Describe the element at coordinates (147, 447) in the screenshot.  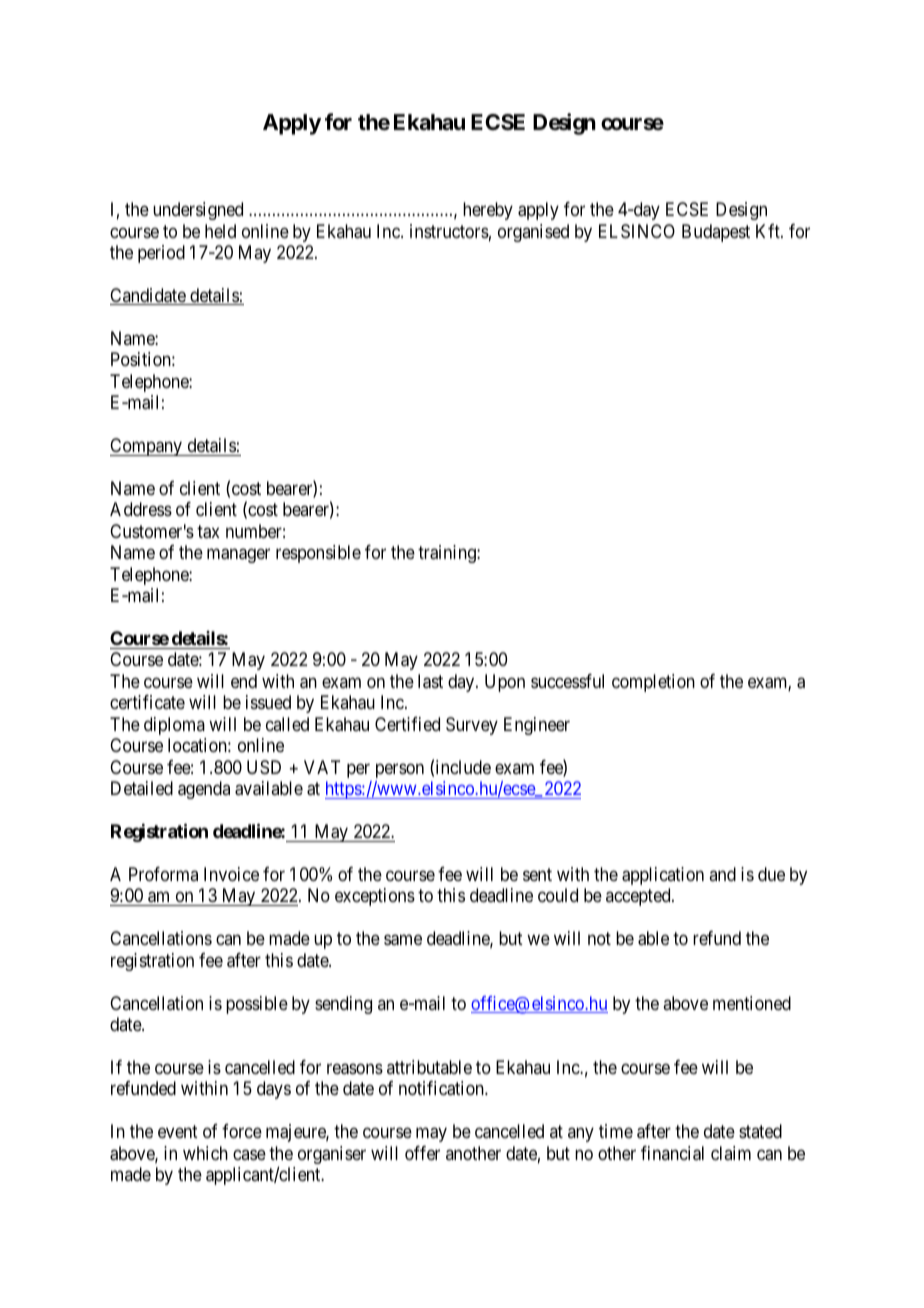
I see `Company` at that location.
